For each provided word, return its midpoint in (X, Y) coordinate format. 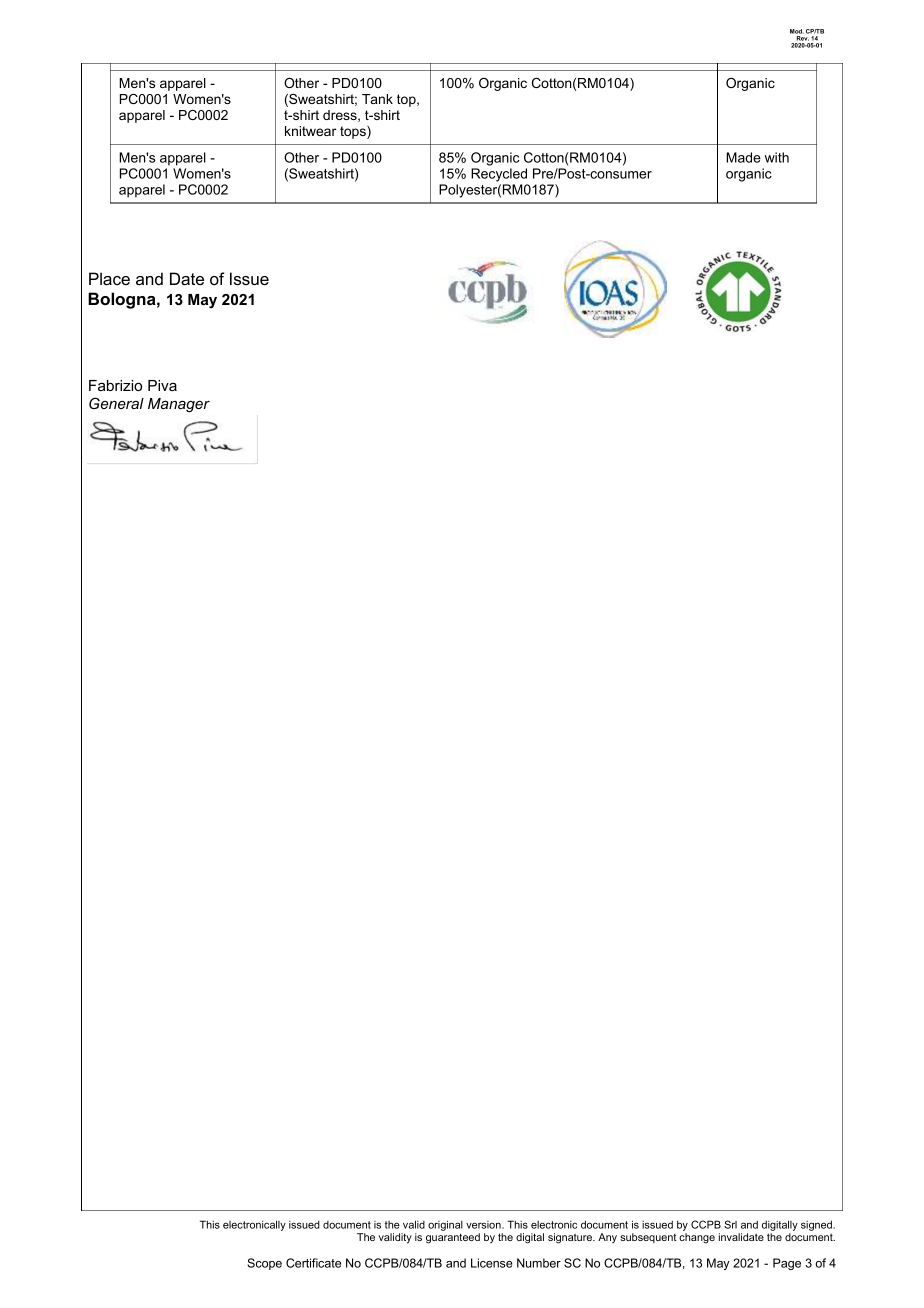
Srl (730, 1224)
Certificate (313, 1263)
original (445, 1225)
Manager (179, 405)
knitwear (310, 131)
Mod (797, 31)
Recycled (499, 175)
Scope (264, 1264)
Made (743, 157)
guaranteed (453, 1238)
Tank (377, 99)
